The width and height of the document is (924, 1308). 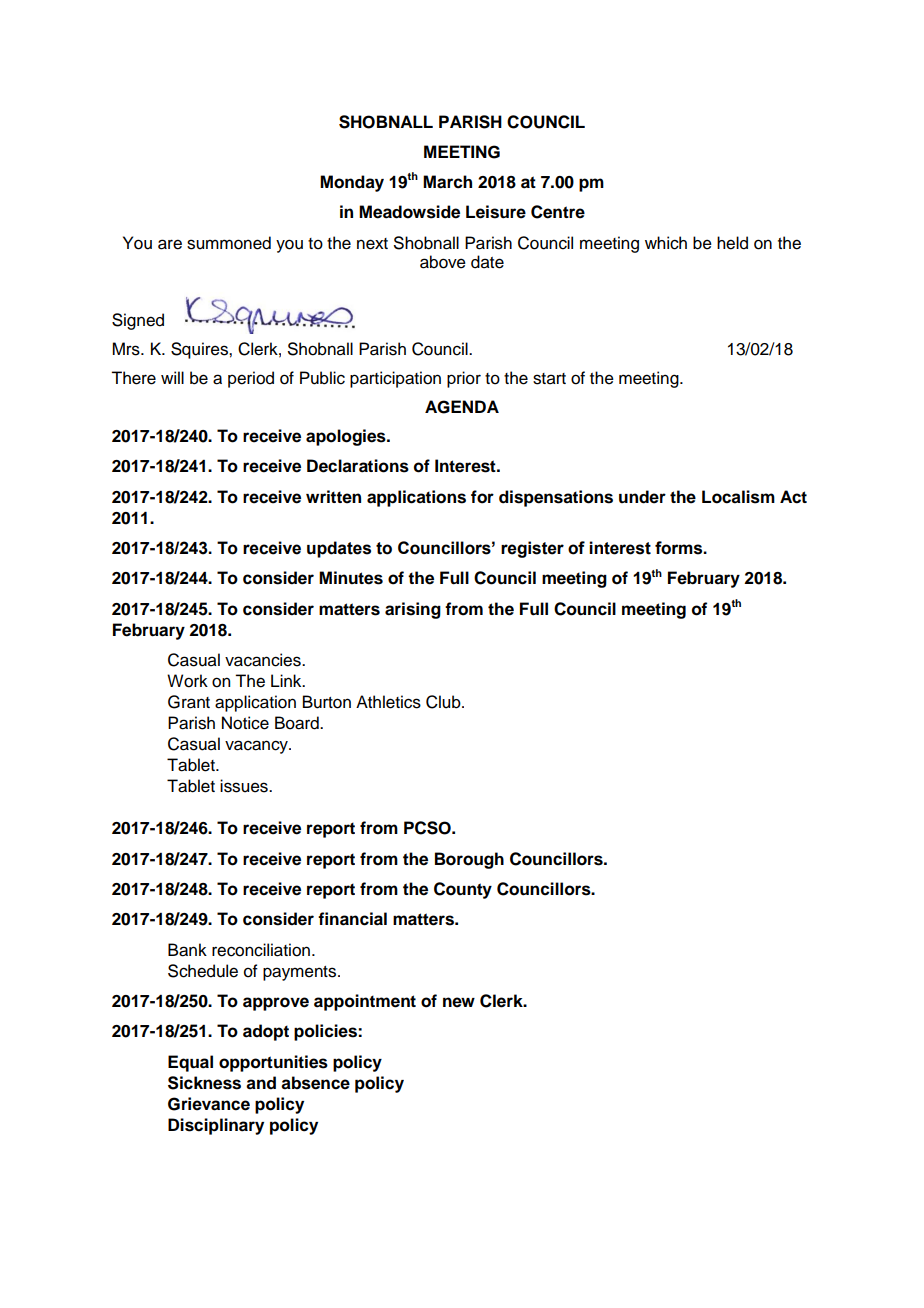 What do you see at coordinates (732, 243) in the document?
I see `held` at bounding box center [732, 243].
